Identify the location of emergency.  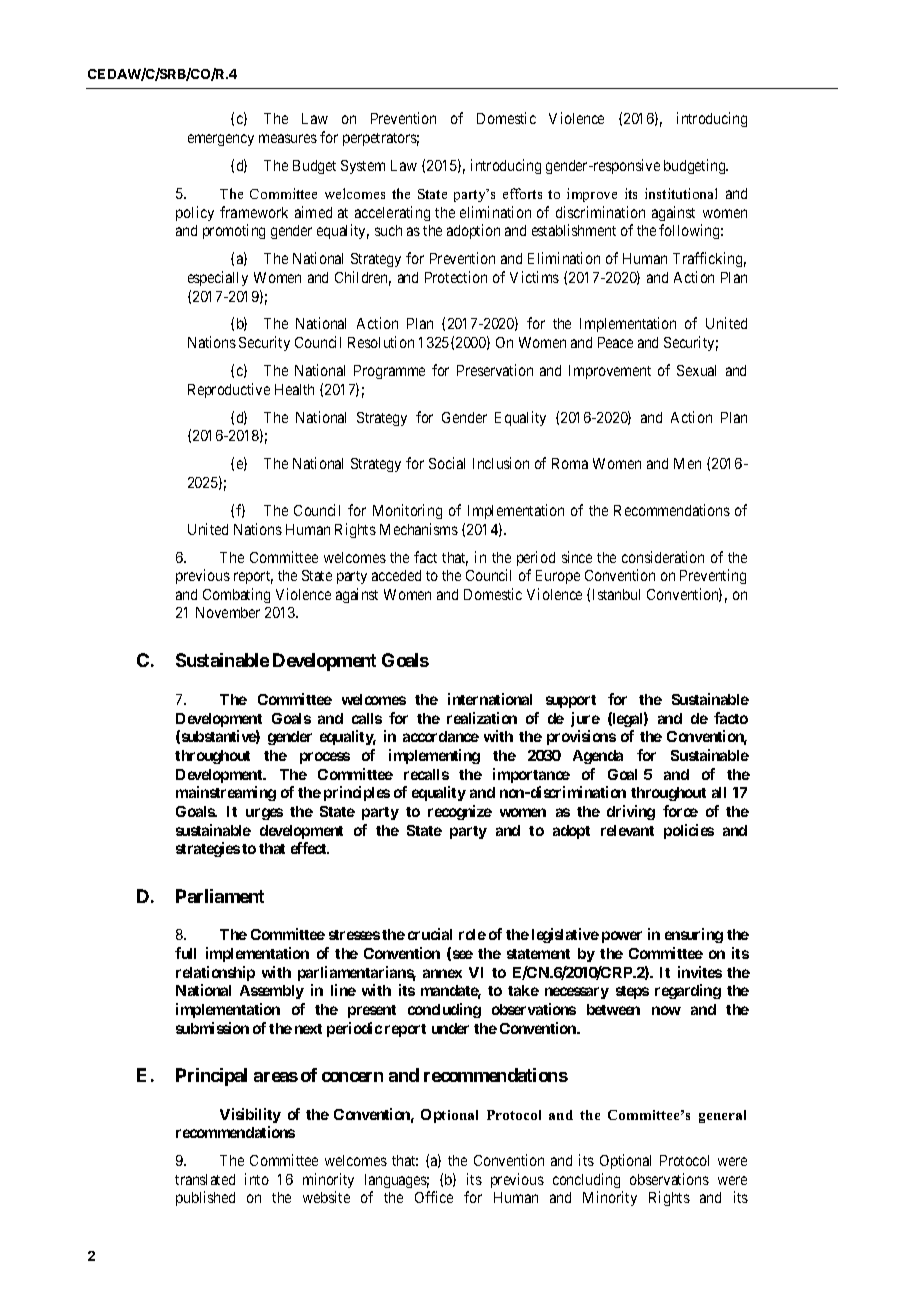
(221, 140).
